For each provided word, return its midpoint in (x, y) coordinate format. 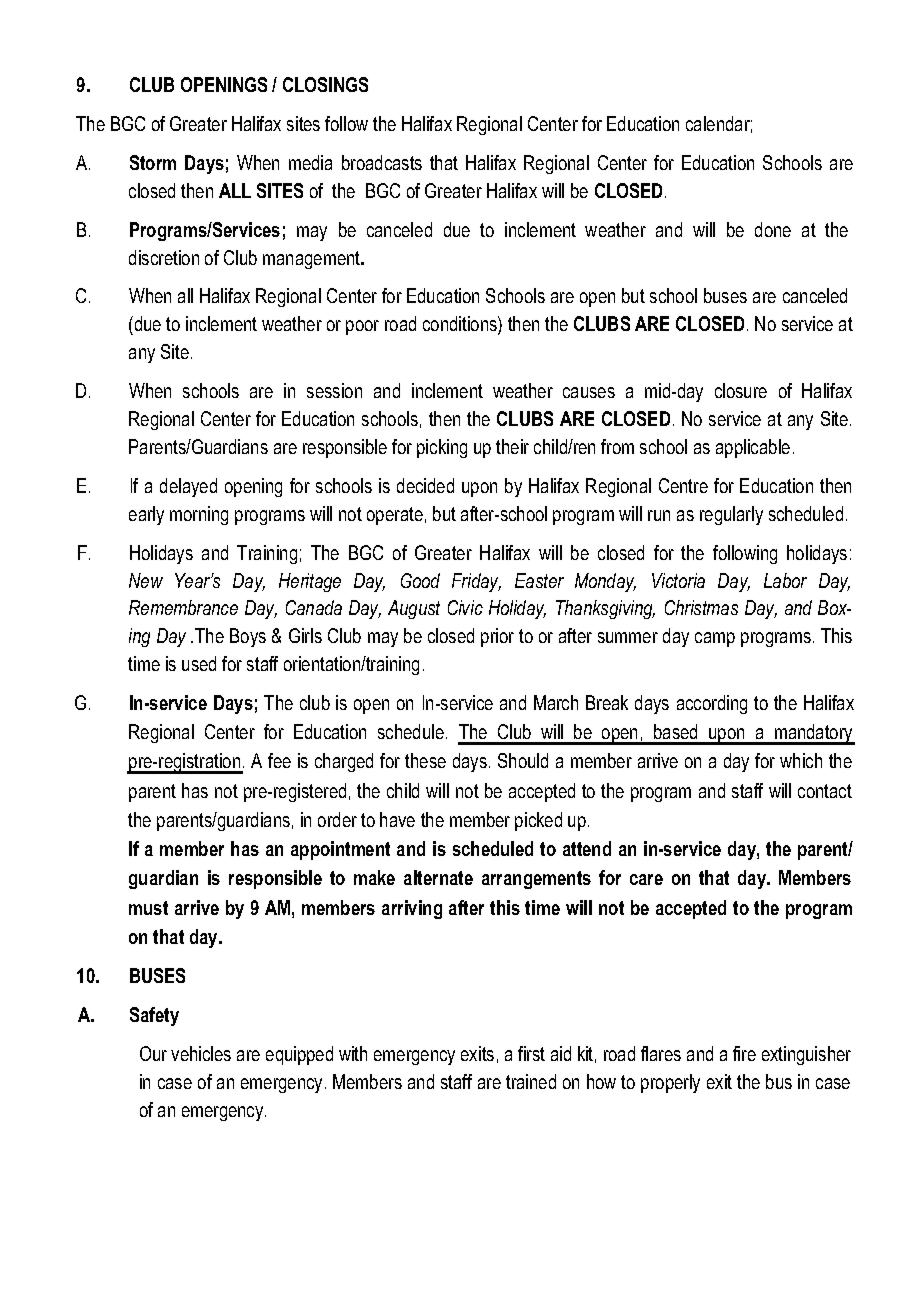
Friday (476, 582)
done (773, 229)
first (531, 1053)
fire (744, 1053)
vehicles (201, 1053)
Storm (153, 162)
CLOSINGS (325, 84)
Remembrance (183, 607)
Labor (785, 580)
